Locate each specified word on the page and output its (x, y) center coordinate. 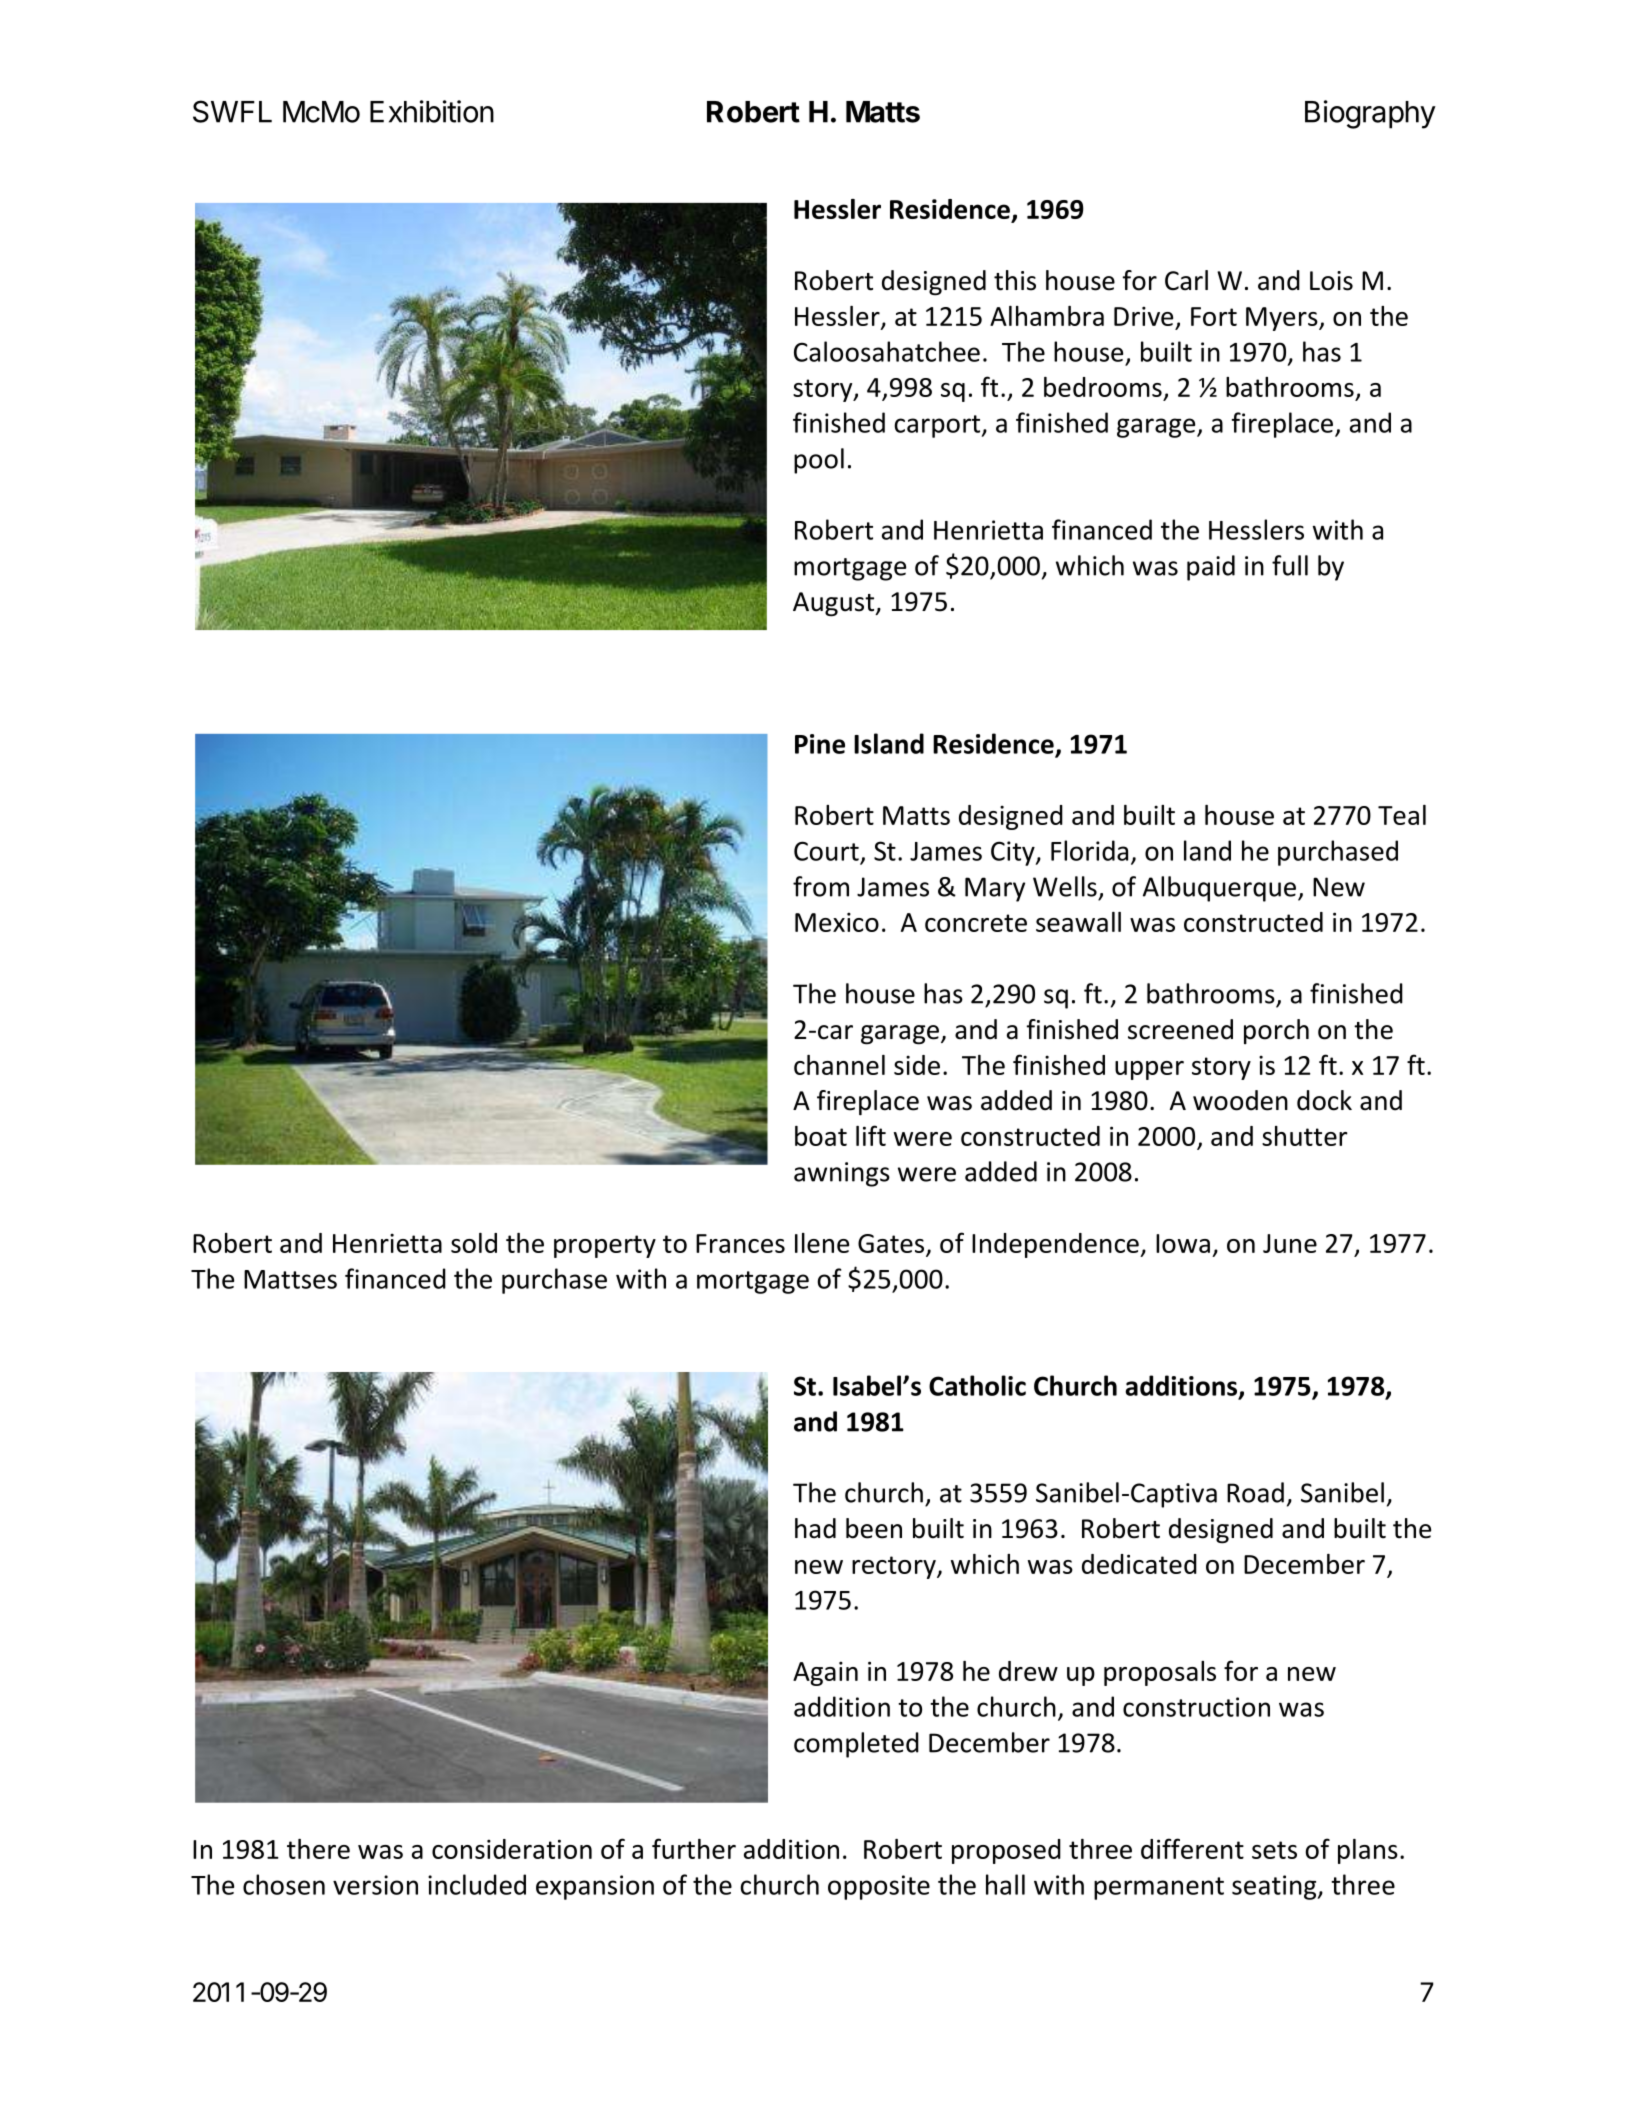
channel (839, 1065)
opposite (879, 1887)
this (1015, 280)
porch (1276, 1031)
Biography (1370, 114)
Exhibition (432, 111)
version (375, 1885)
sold (474, 1243)
